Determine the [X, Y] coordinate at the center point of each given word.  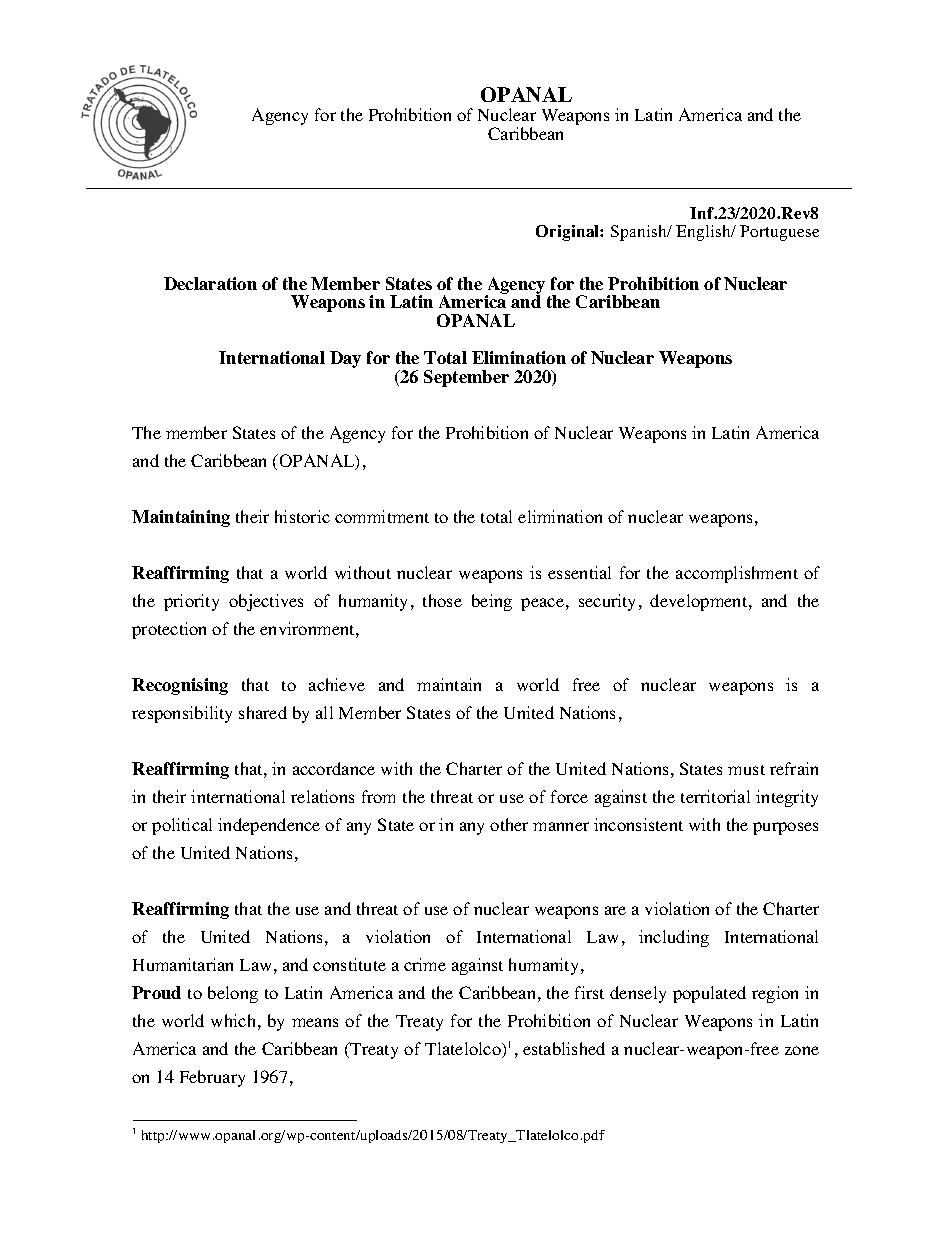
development [700, 602]
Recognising [180, 686]
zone [802, 1050]
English [704, 233]
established [564, 1048]
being [492, 602]
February [212, 1078]
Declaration [210, 283]
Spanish [640, 233]
